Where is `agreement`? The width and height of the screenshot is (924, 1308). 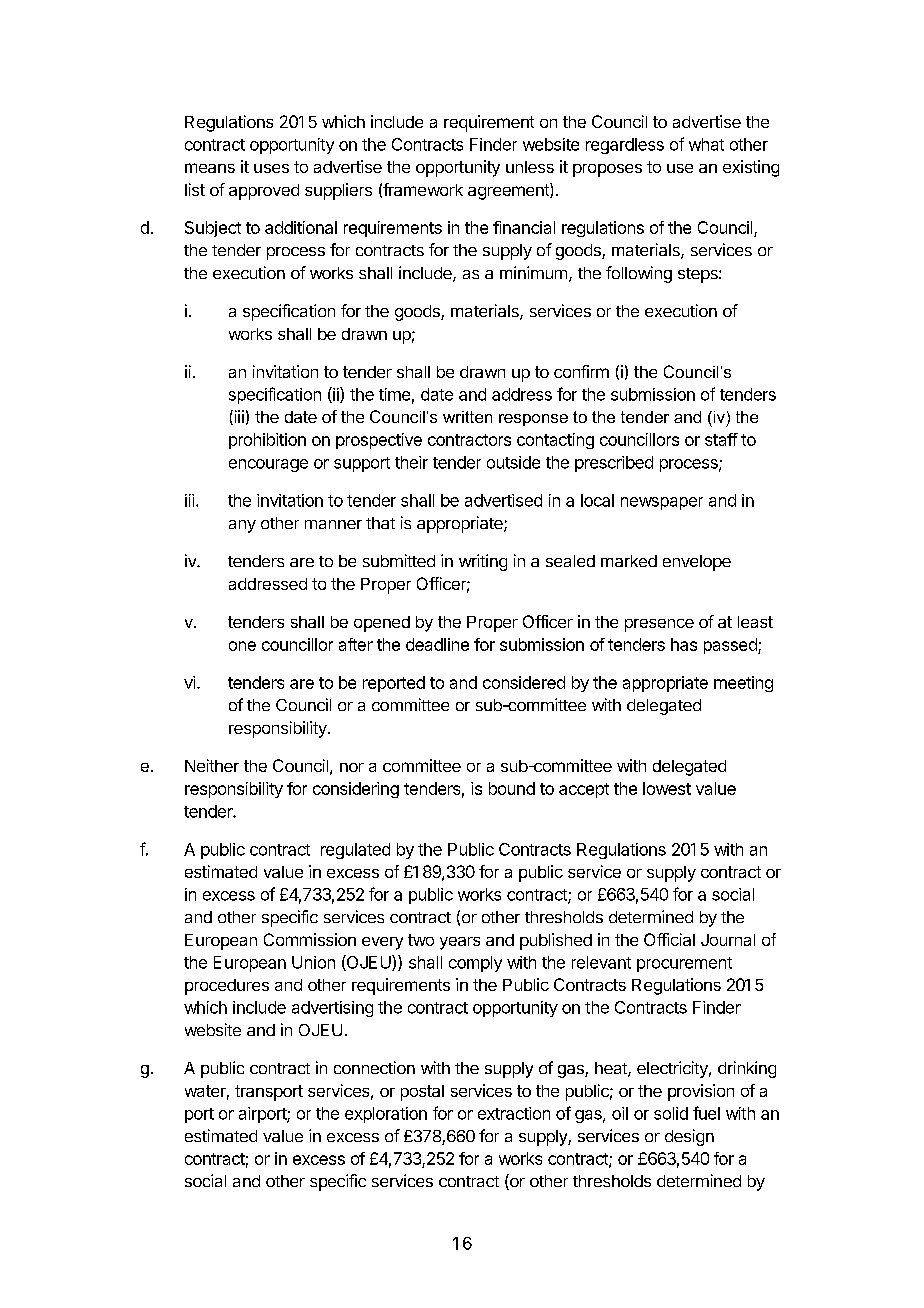
agreement is located at coordinates (509, 191).
